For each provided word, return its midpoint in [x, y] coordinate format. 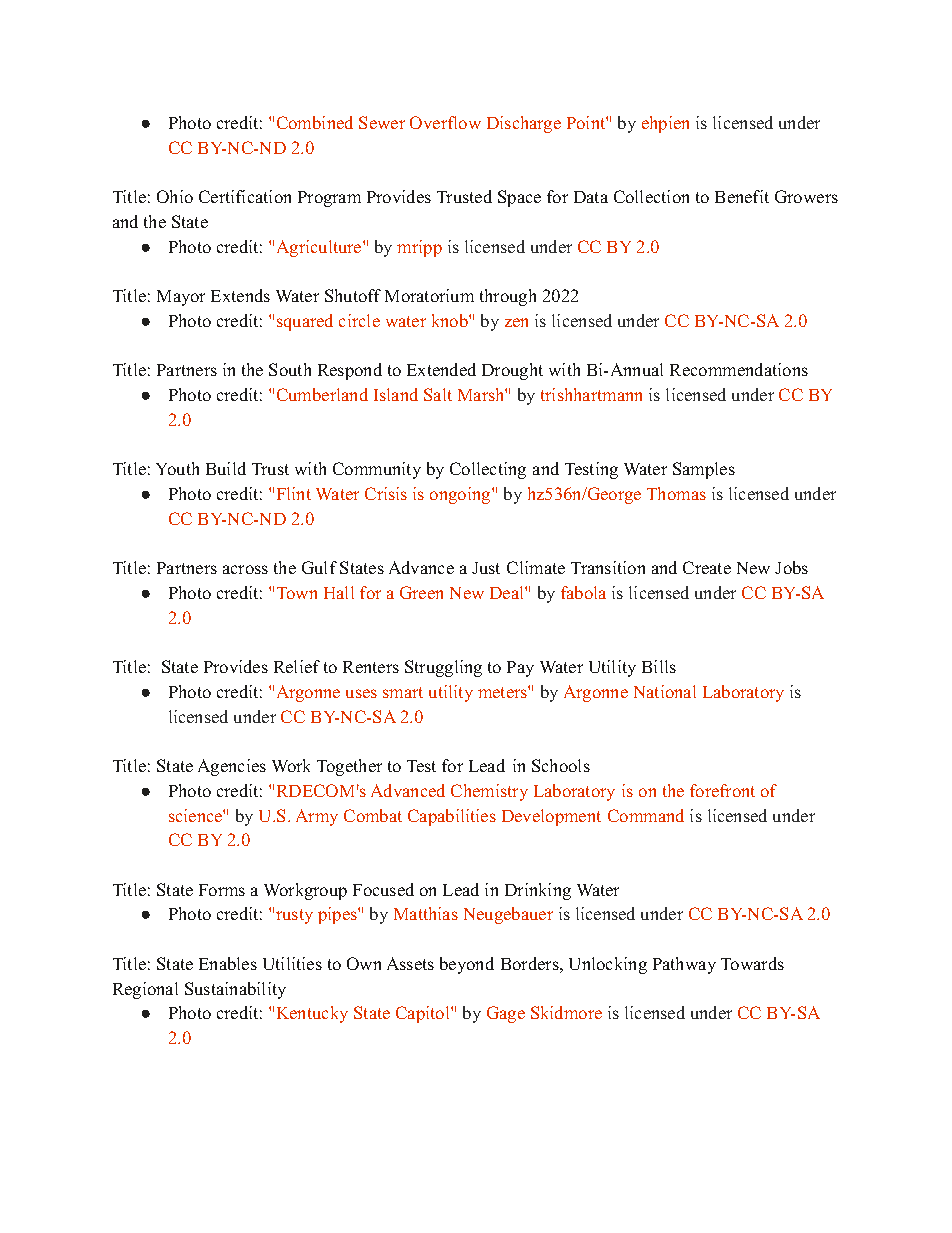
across [245, 569]
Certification [245, 196]
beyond [467, 965]
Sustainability [235, 990]
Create [707, 567]
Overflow [445, 122]
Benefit [742, 196]
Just [486, 568]
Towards [752, 963]
